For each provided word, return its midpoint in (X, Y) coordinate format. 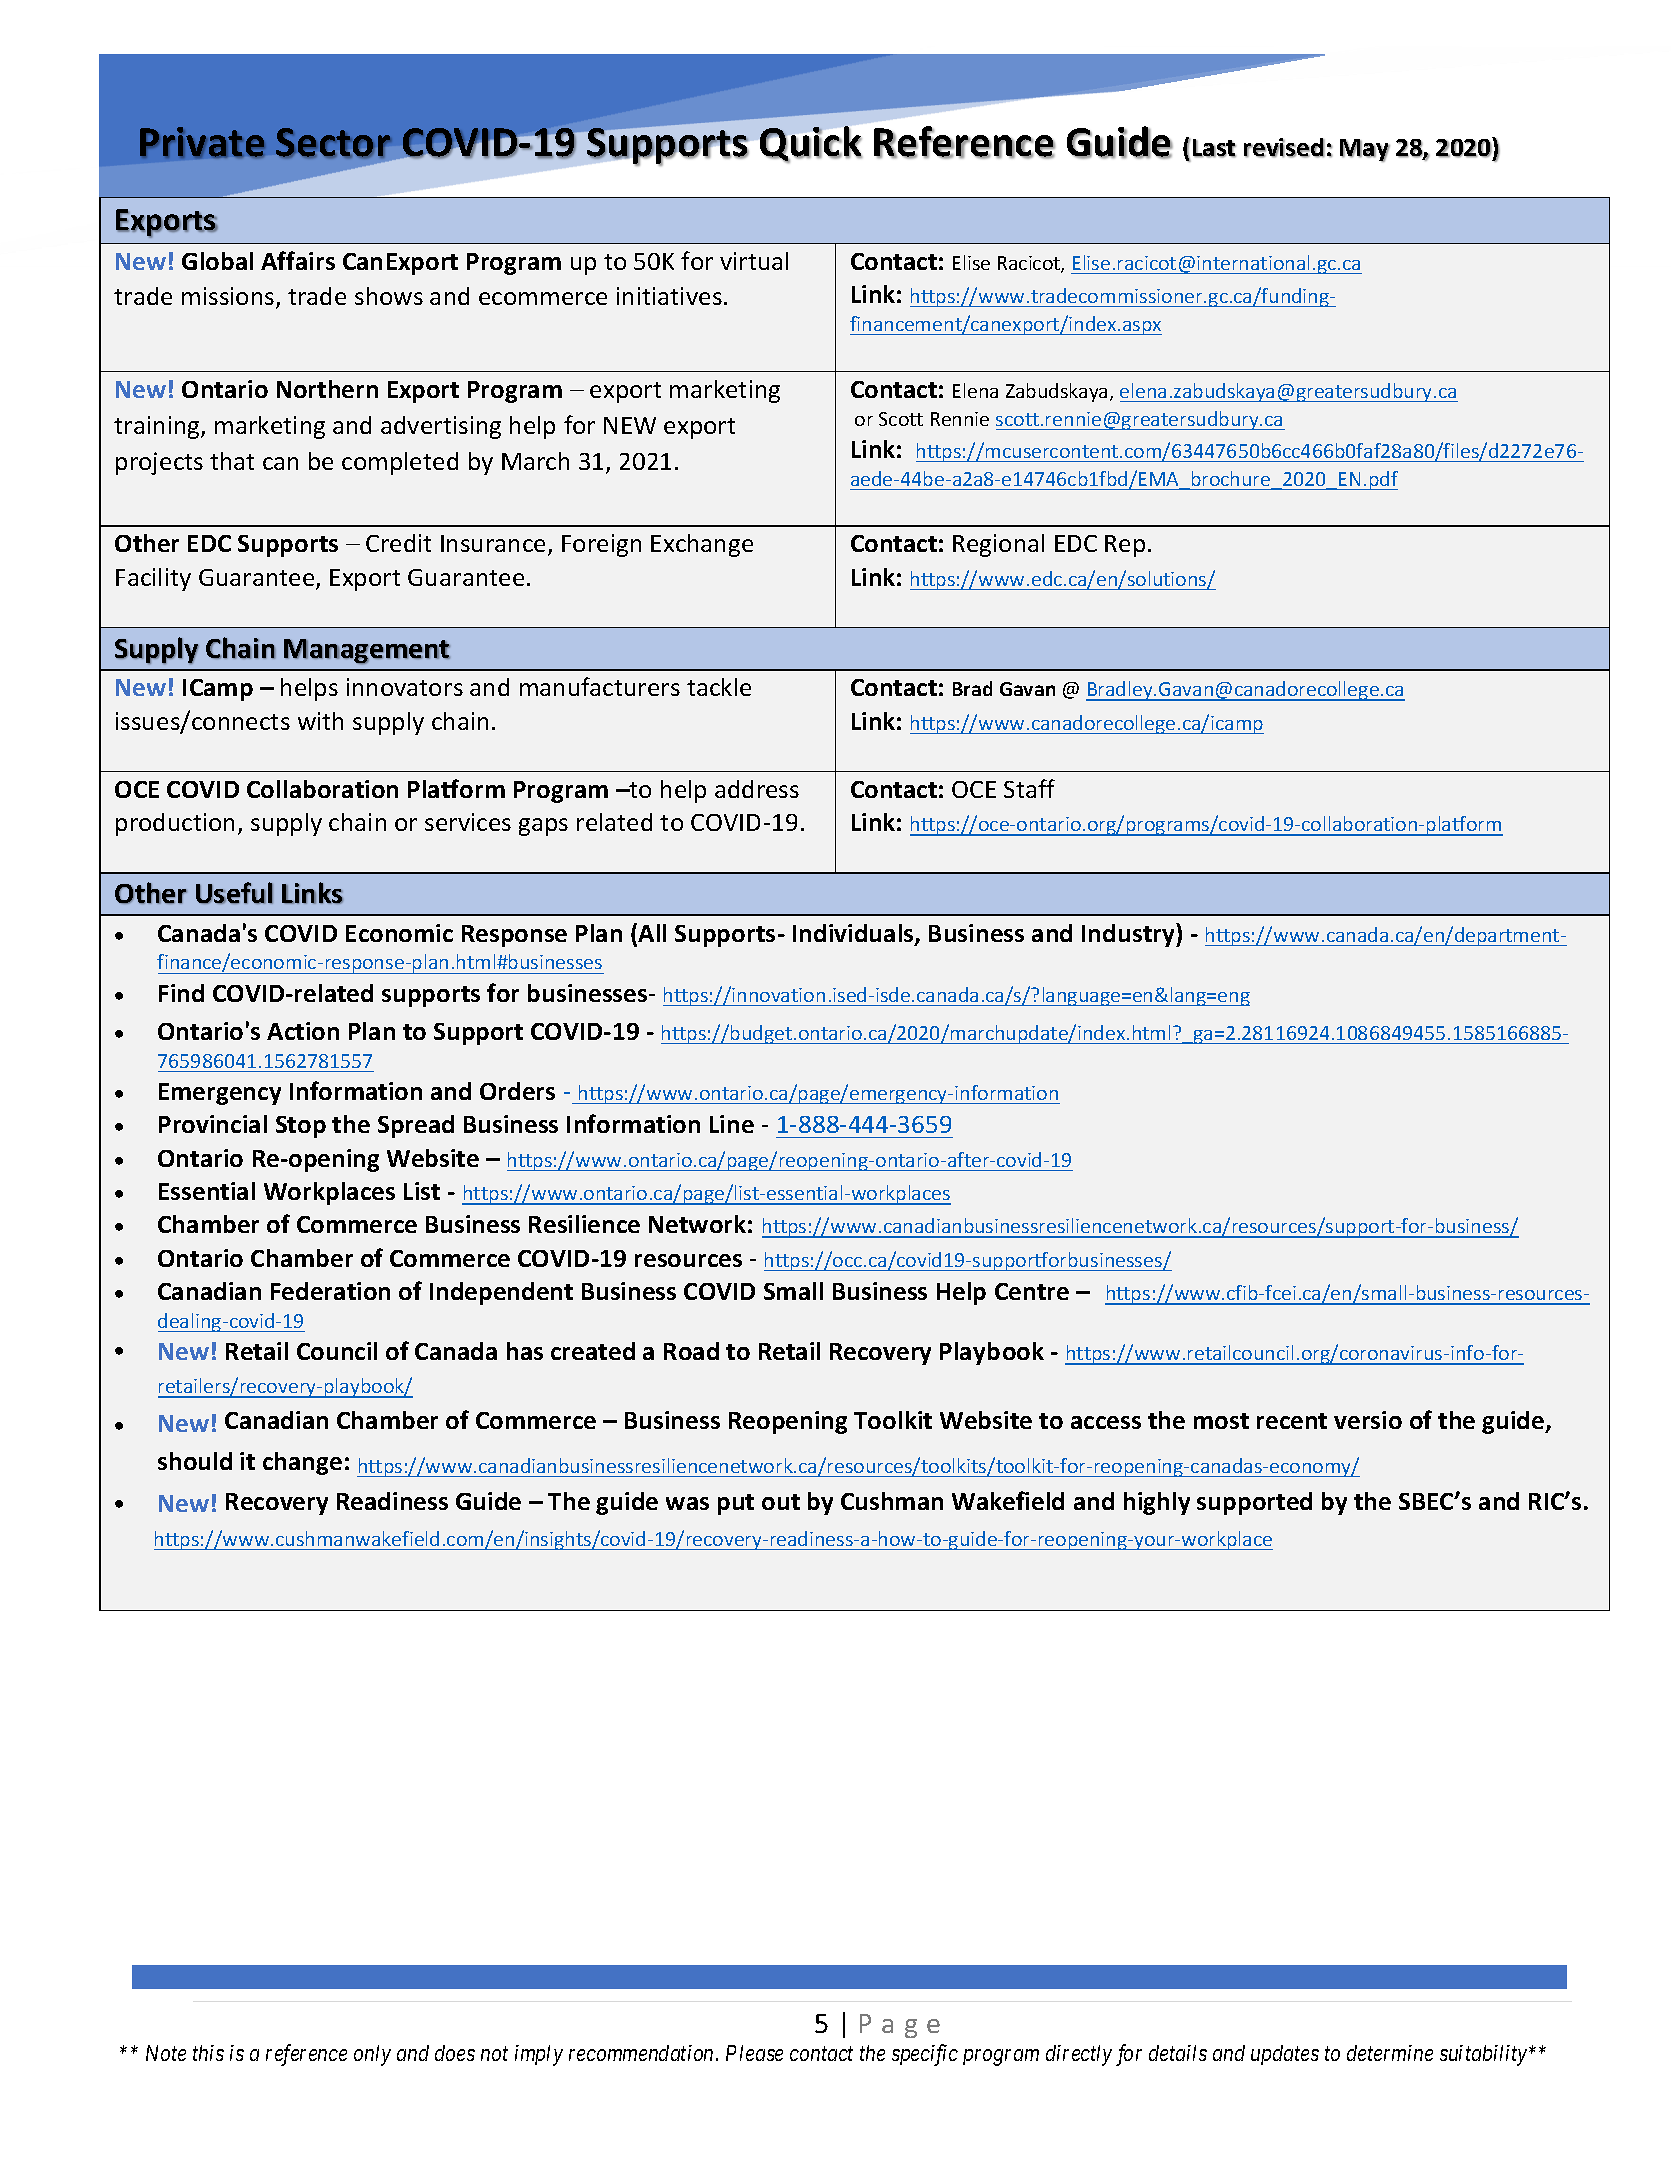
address (757, 789)
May (1365, 150)
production (175, 824)
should (195, 1461)
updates (1285, 2055)
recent (1292, 1421)
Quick (811, 144)
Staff (1029, 788)
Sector (333, 142)
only (372, 2055)
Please (754, 2053)
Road (691, 1351)
